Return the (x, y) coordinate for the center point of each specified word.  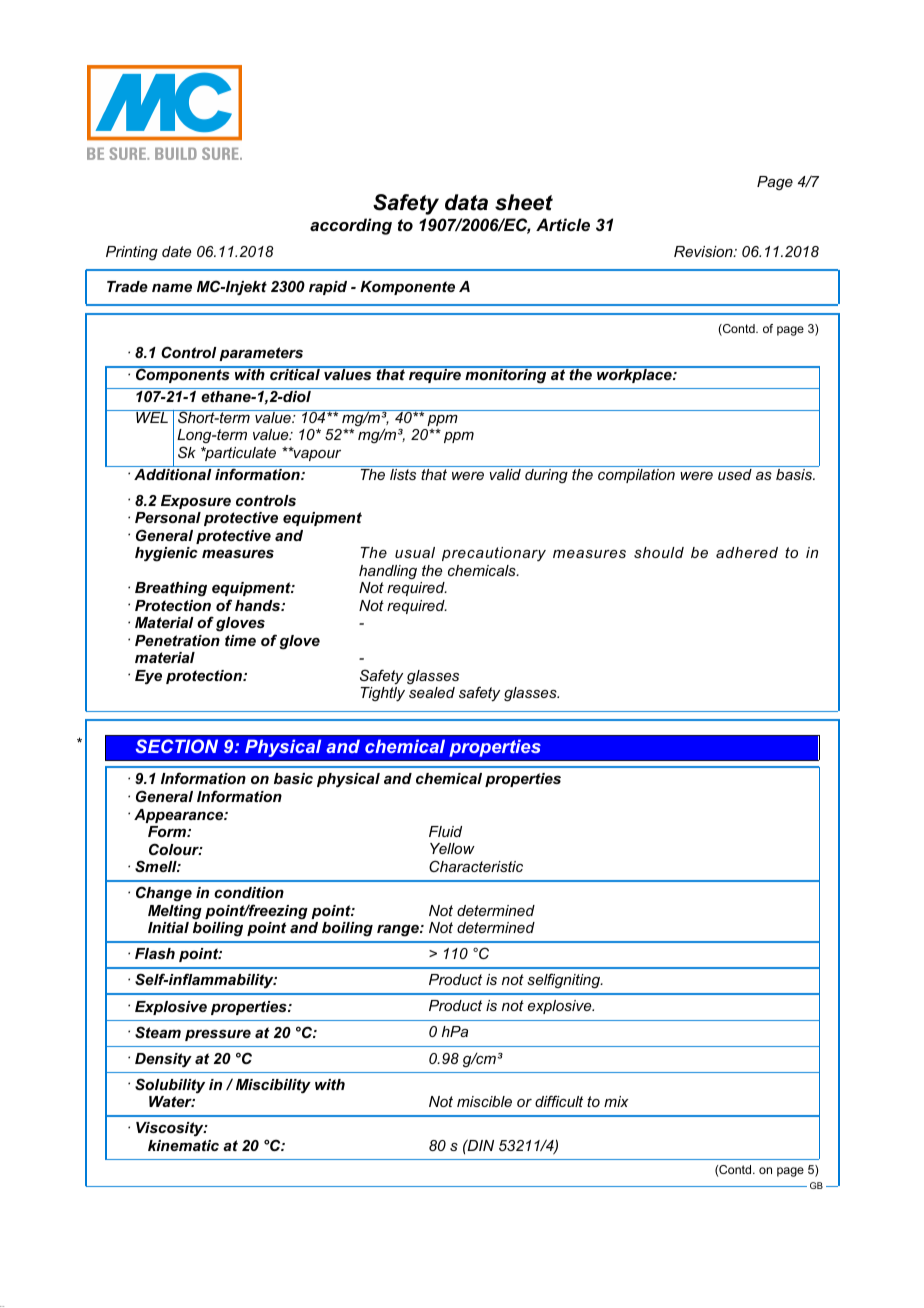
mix (616, 1101)
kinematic (183, 1145)
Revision (704, 251)
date (176, 251)
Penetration (177, 640)
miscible (484, 1101)
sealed (432, 692)
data (466, 202)
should (659, 552)
